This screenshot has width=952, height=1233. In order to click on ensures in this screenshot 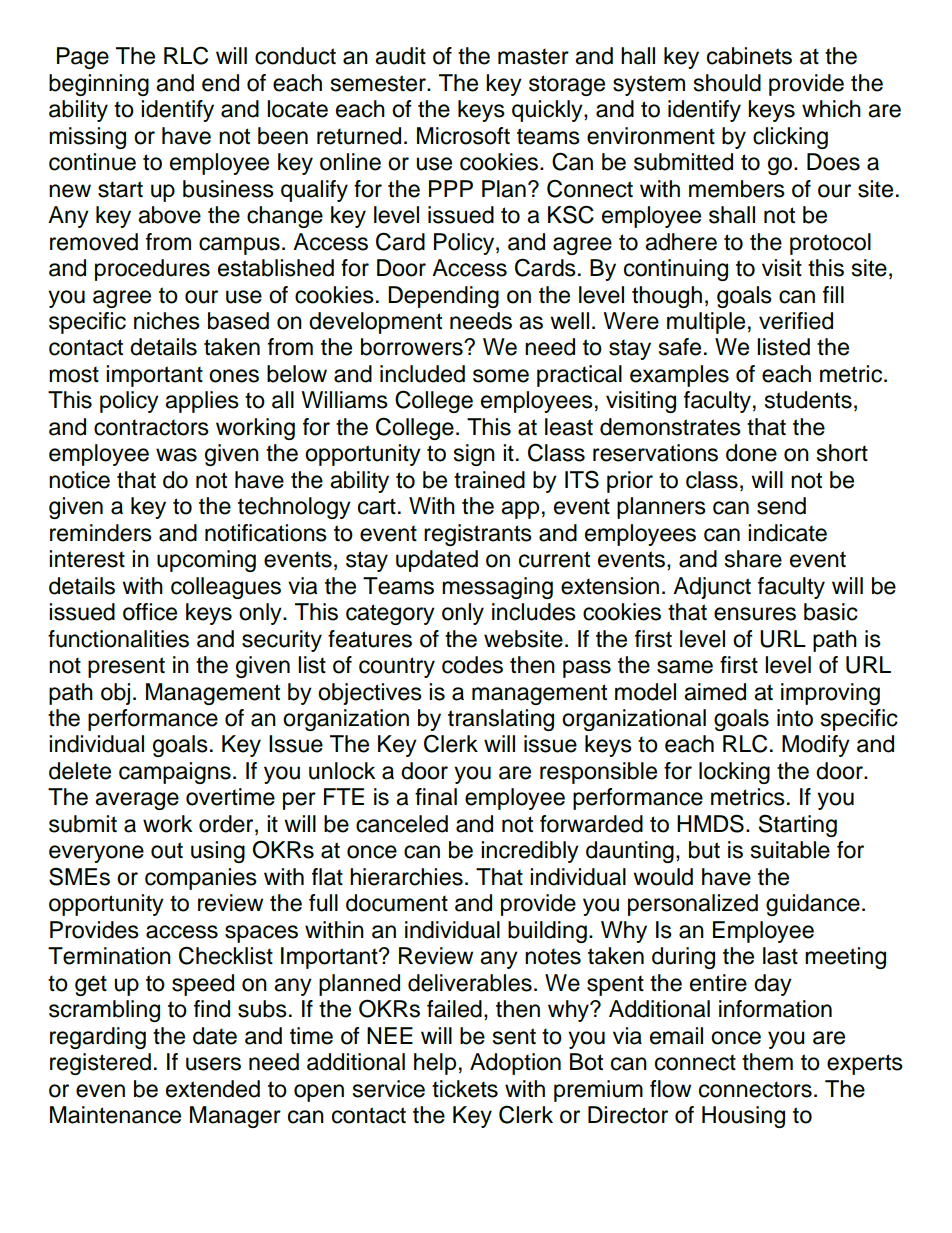, I will do `click(755, 614)`.
